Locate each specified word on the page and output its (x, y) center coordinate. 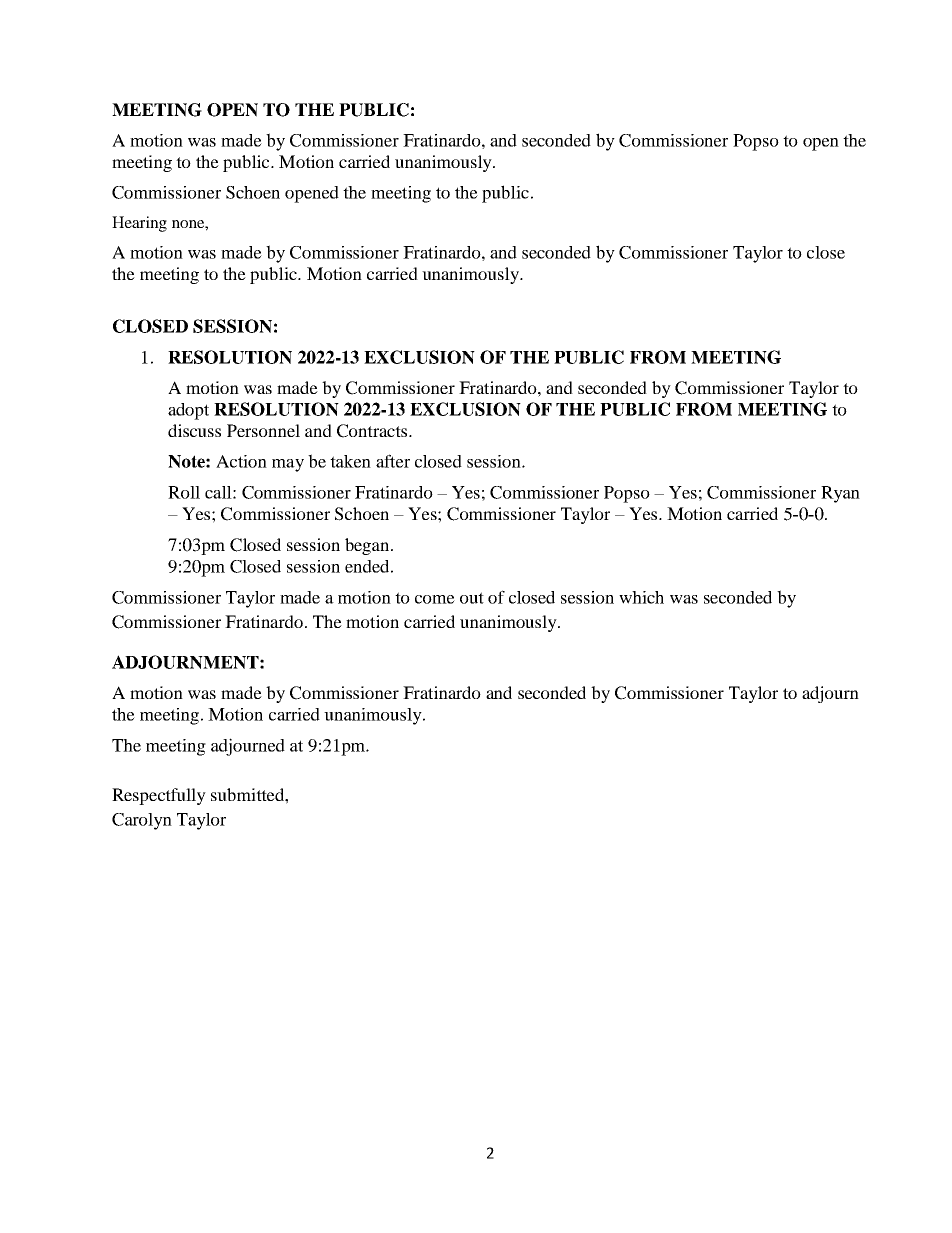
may (288, 465)
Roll (184, 492)
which (641, 597)
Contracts (373, 431)
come (435, 599)
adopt (188, 411)
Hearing (139, 224)
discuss (194, 430)
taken (350, 461)
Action (241, 461)
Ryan (840, 494)
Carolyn (142, 821)
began (367, 546)
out (472, 598)
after (393, 461)
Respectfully (159, 796)
